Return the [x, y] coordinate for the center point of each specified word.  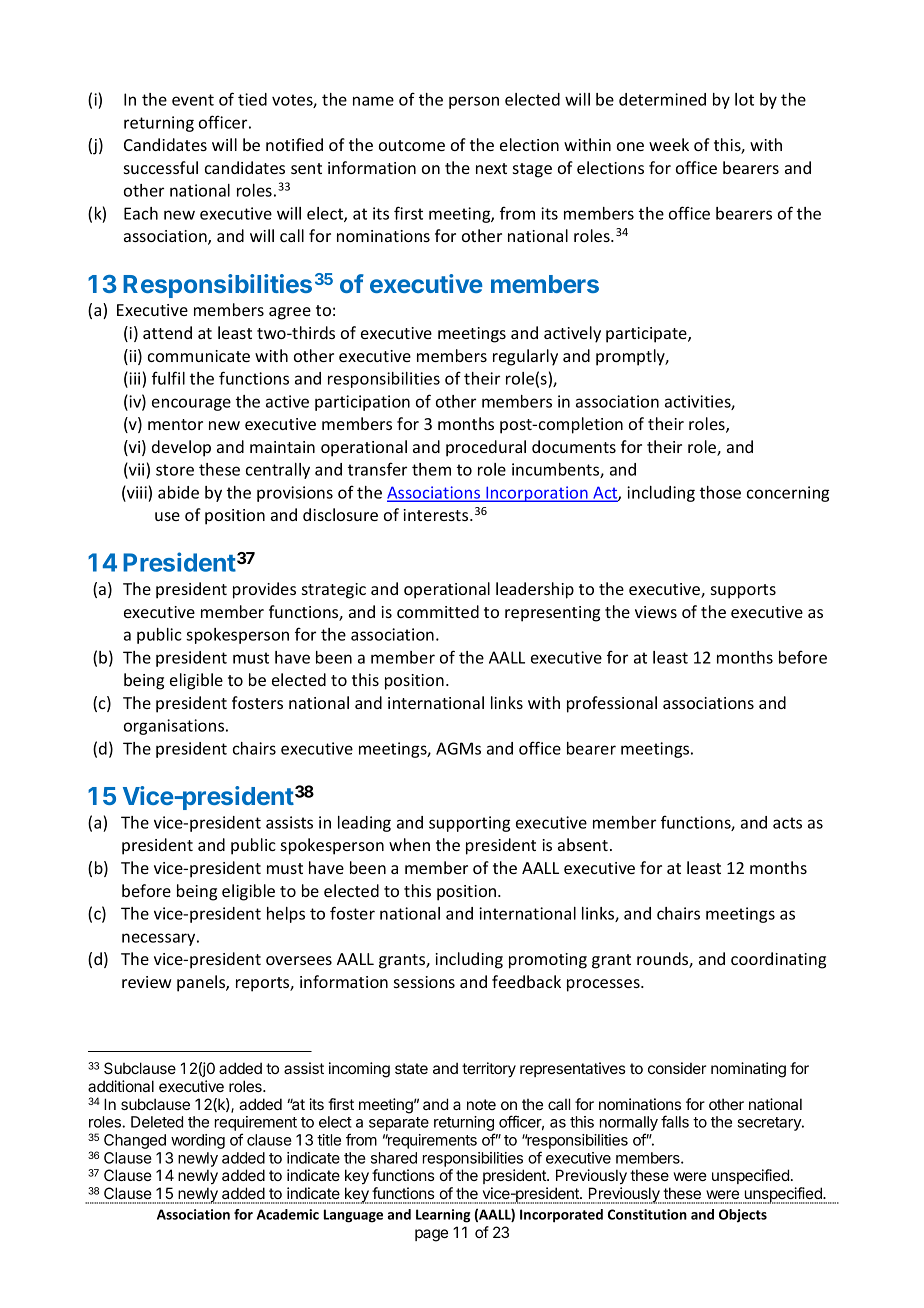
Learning [443, 1216]
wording [198, 1141]
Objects [743, 1216]
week [669, 144]
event [193, 100]
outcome [412, 145]
